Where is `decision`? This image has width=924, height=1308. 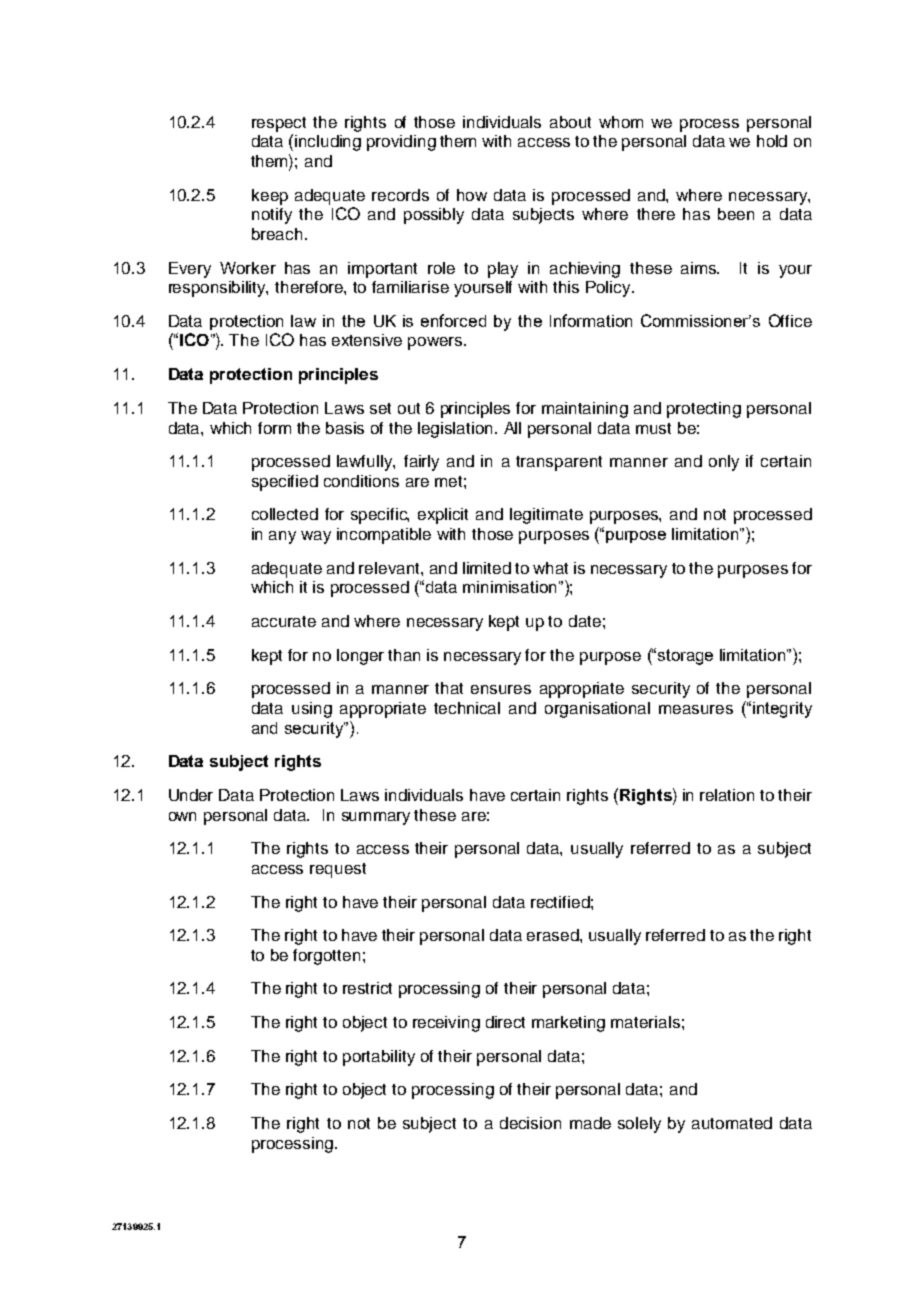
decision is located at coordinates (530, 1123).
